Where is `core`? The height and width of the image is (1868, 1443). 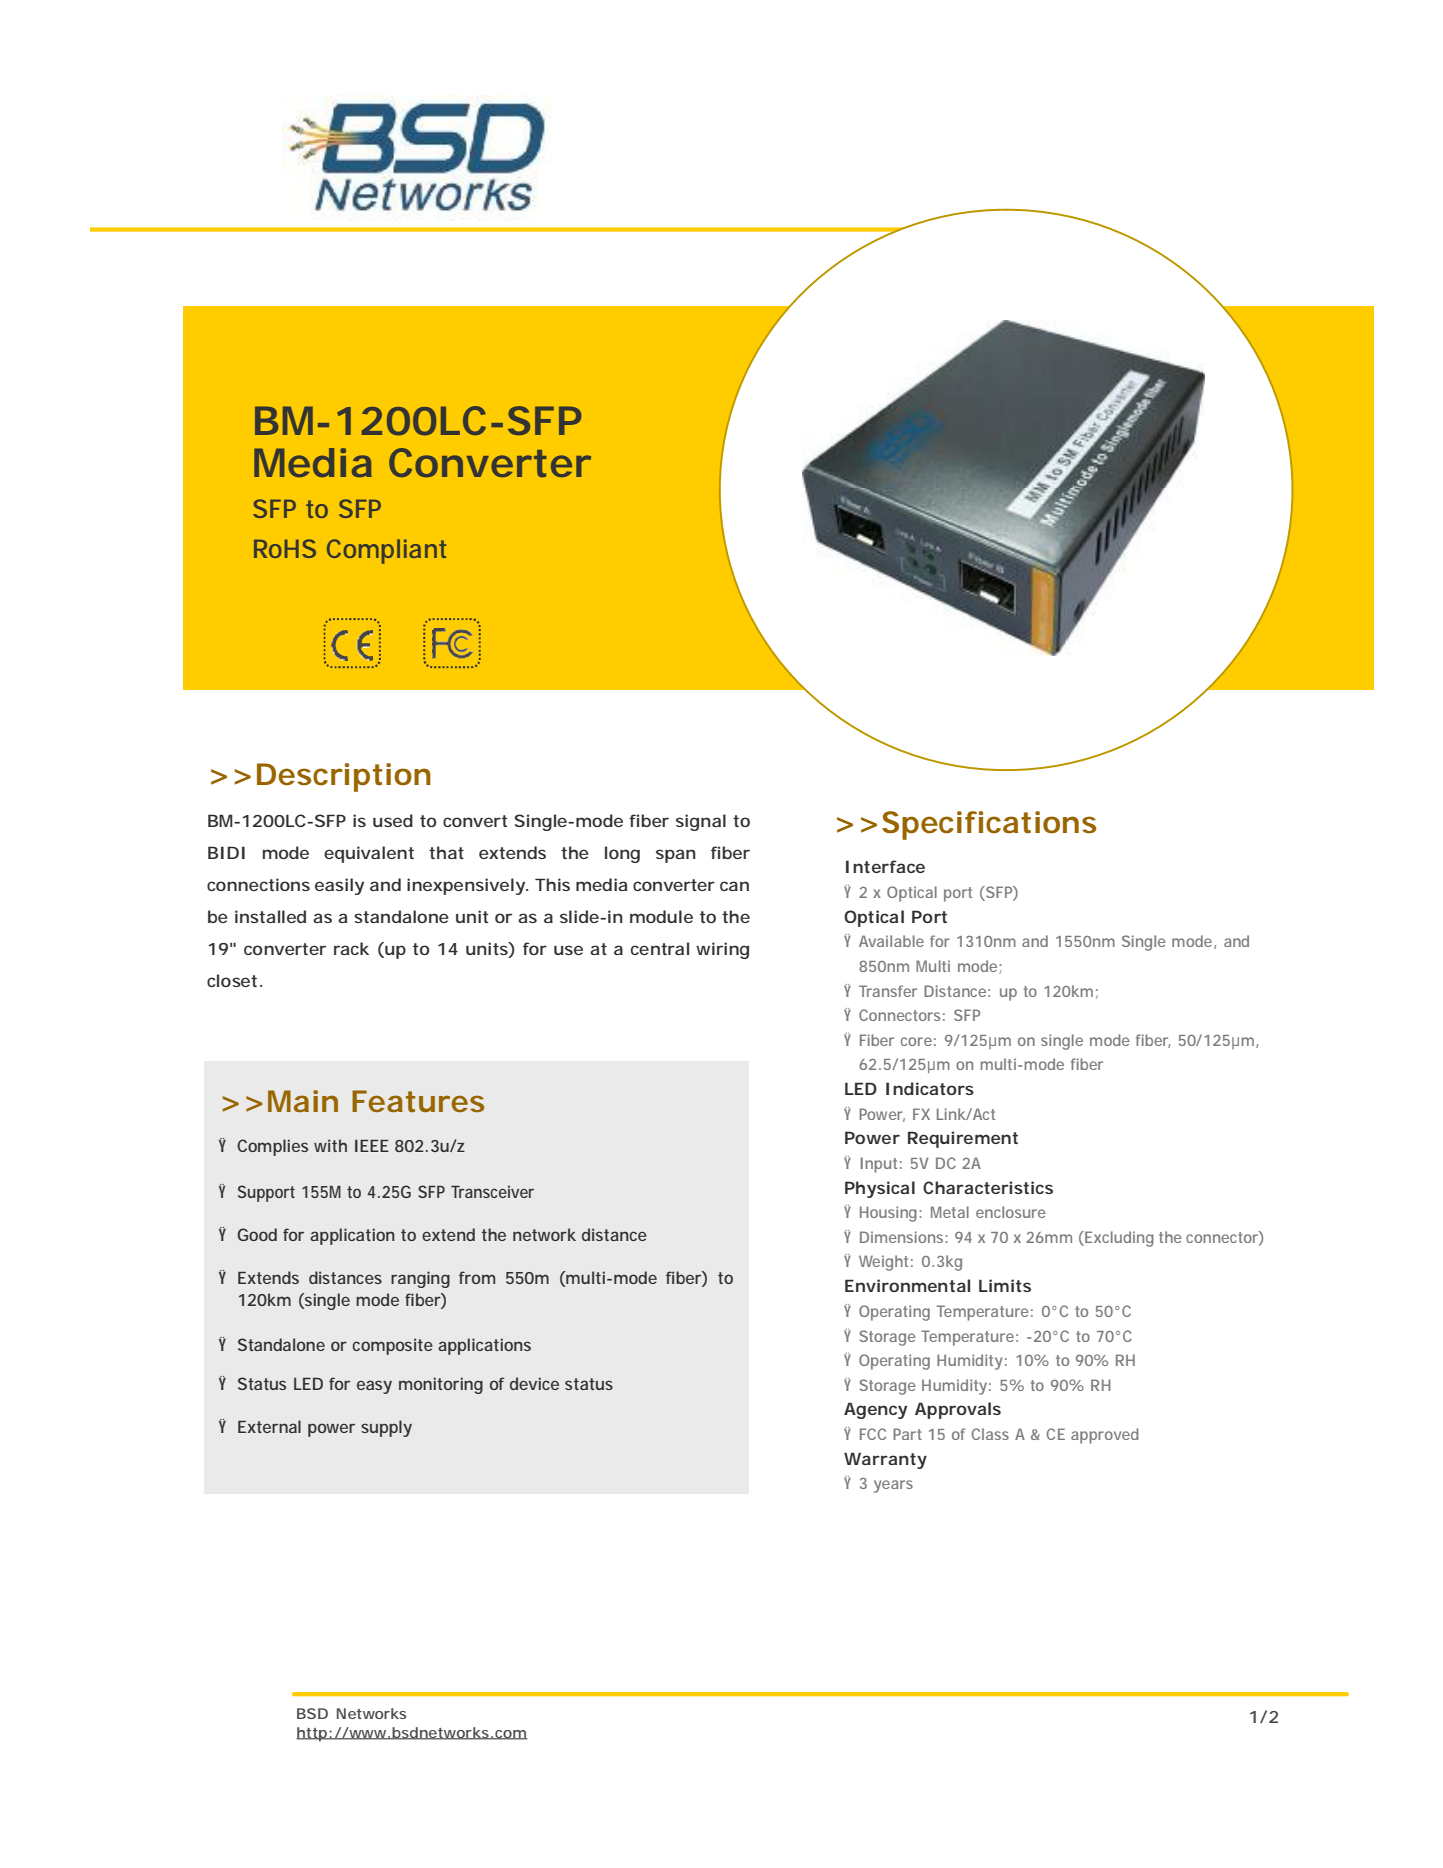
core is located at coordinates (916, 1041).
